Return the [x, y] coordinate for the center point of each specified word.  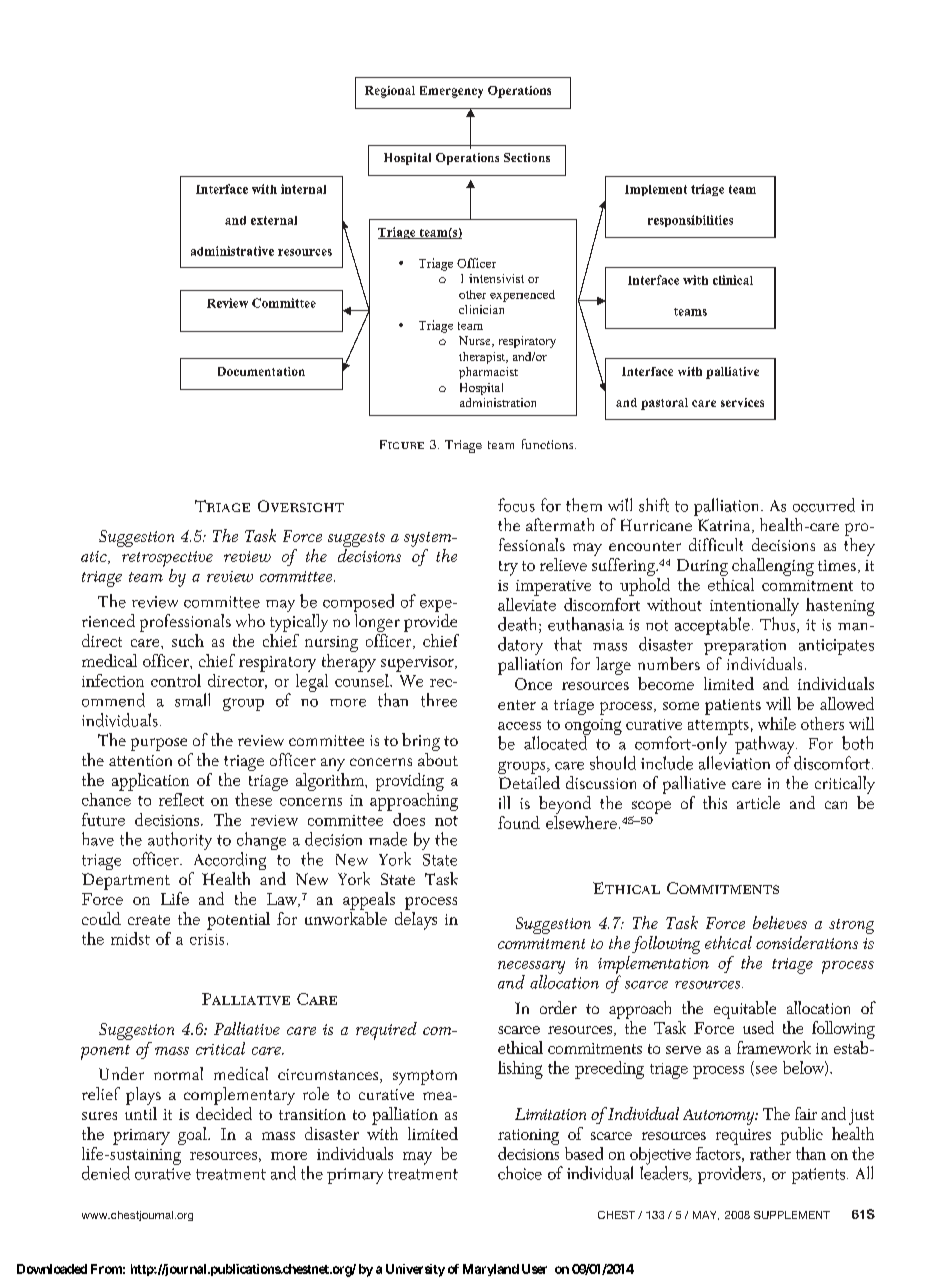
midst [130, 938]
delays [416, 919]
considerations [807, 942]
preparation [745, 648]
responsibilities [690, 221]
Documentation [261, 371]
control [176, 680]
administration [498, 402]
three [439, 700]
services [742, 402]
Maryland [491, 1270]
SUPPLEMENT [792, 1215]
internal [303, 189]
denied [106, 1173]
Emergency [451, 92]
